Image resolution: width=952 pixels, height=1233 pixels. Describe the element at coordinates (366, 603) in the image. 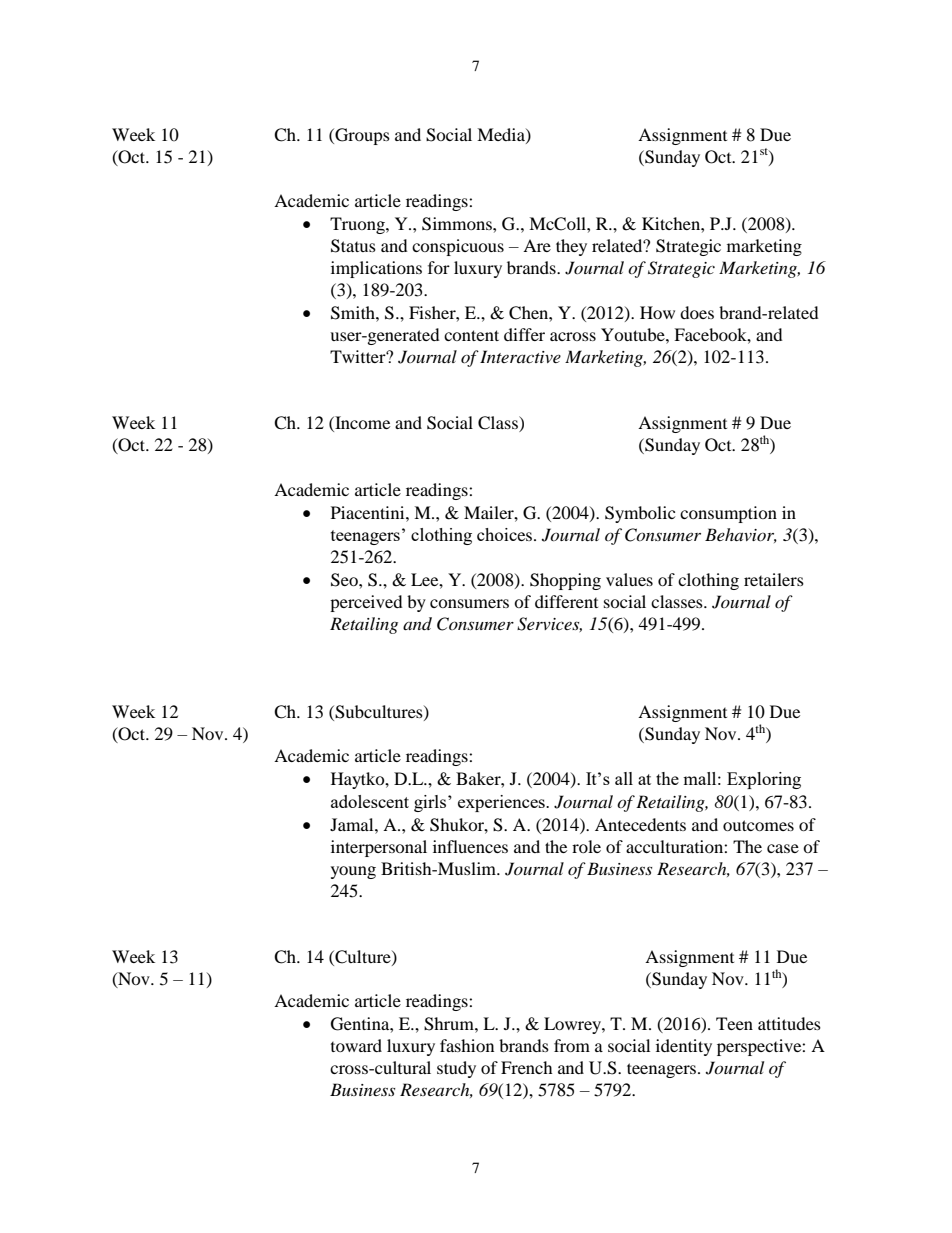

I see `perceived` at that location.
